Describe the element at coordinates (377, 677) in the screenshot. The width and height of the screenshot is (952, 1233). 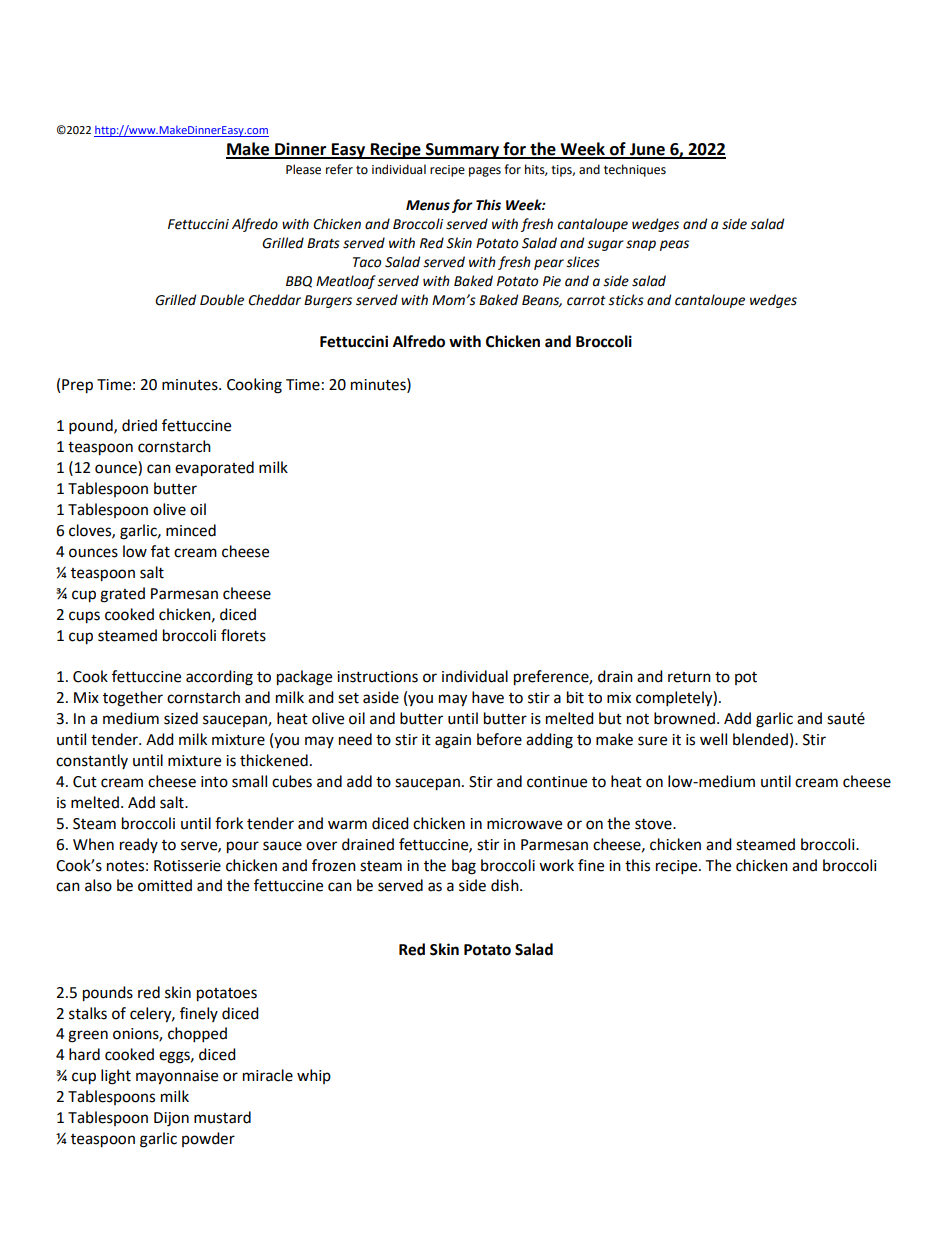
I see `instructions` at that location.
